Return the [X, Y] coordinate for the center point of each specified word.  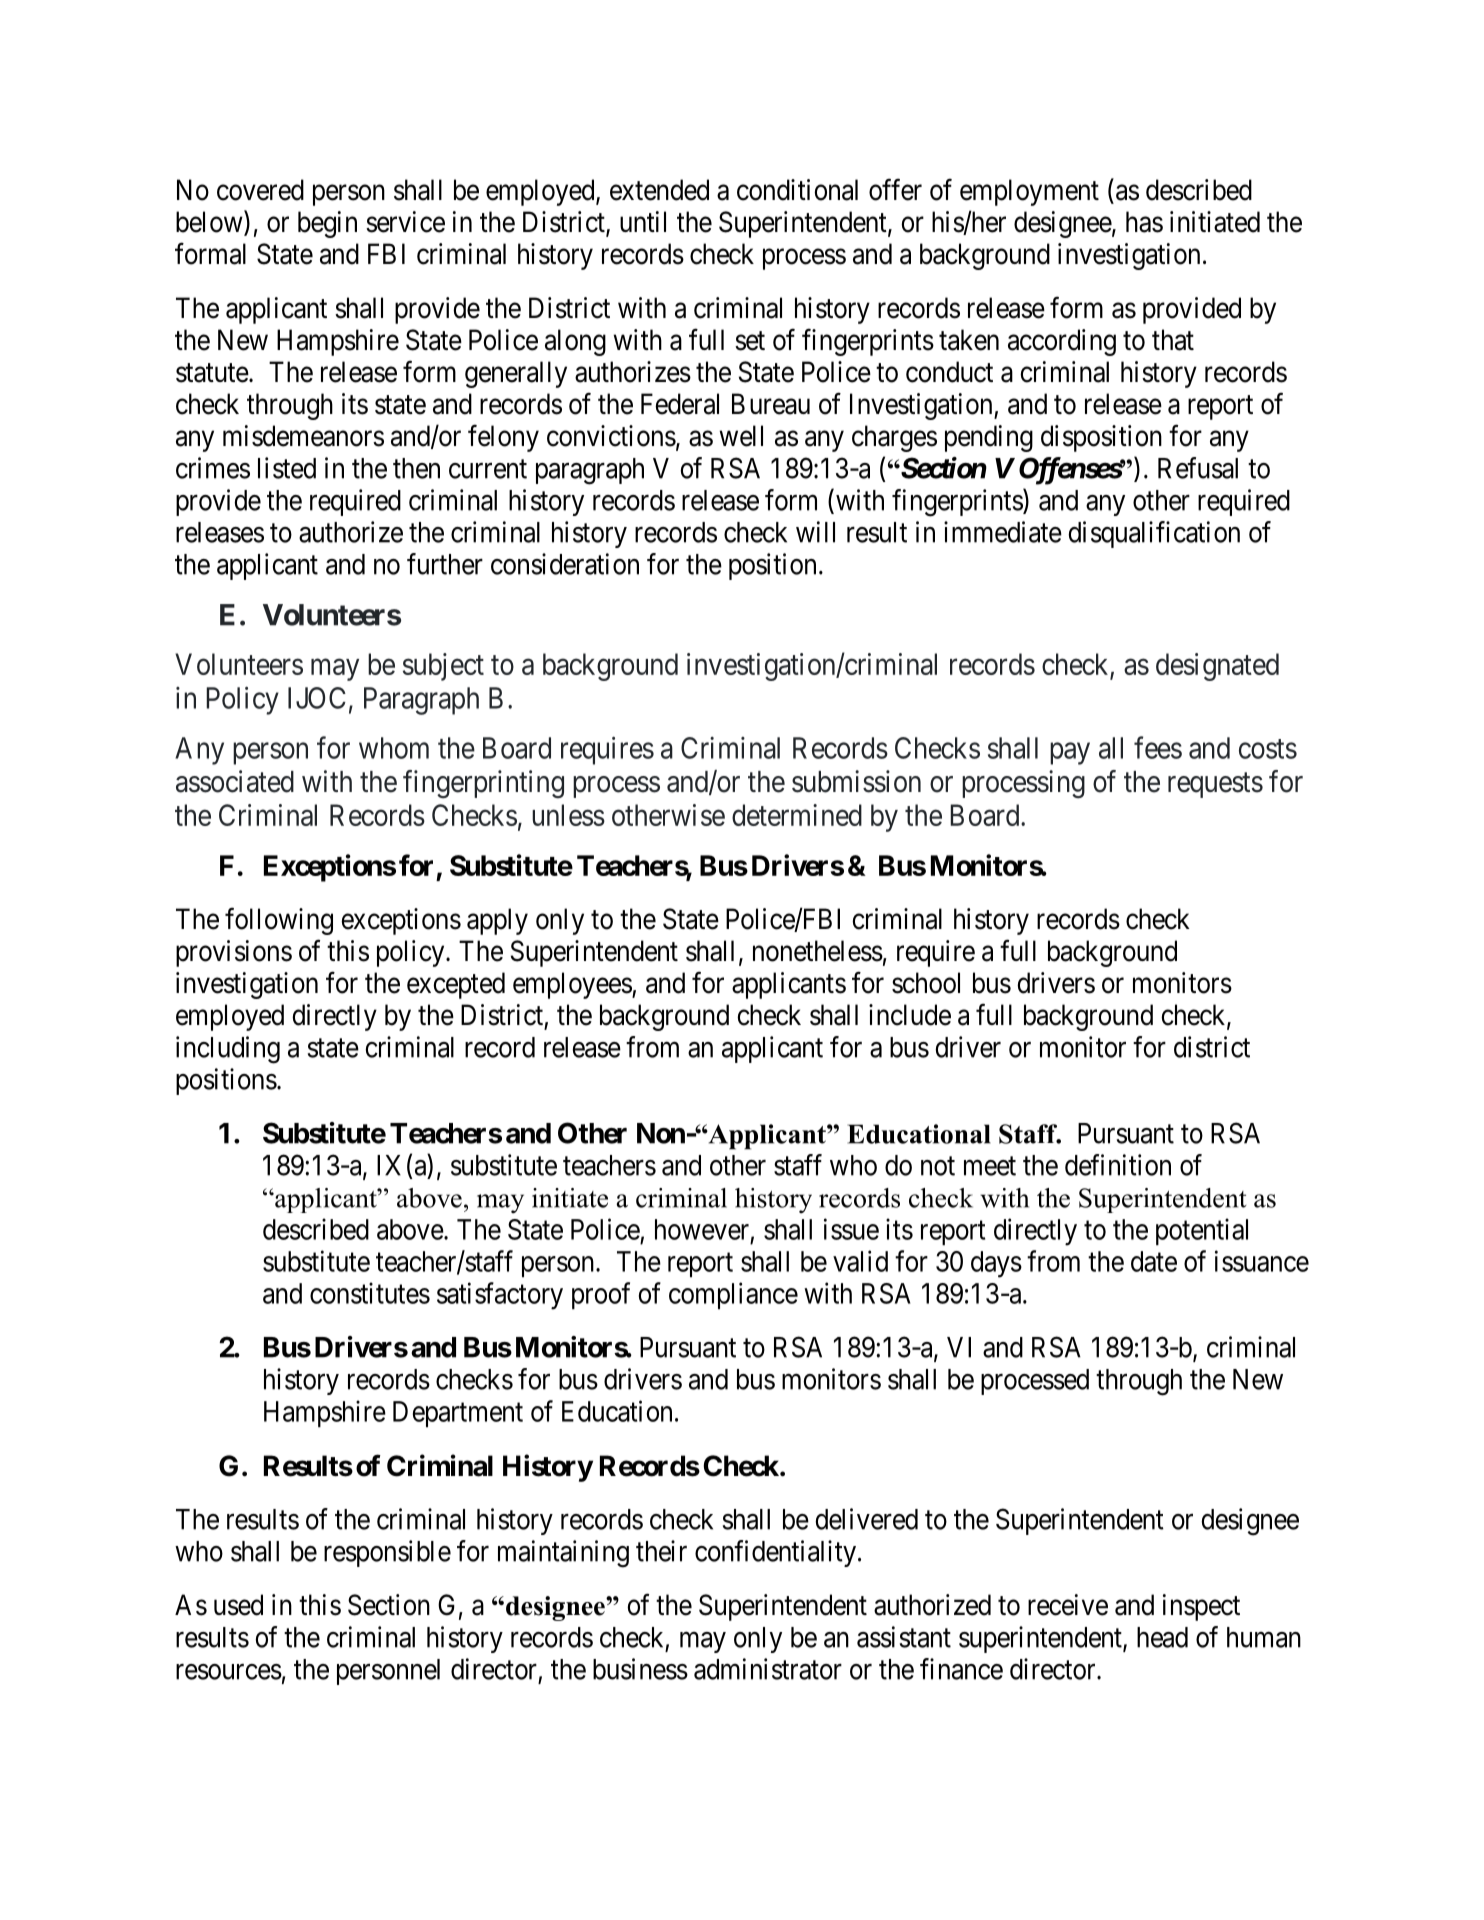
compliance [733, 1296]
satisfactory [500, 1296]
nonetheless [818, 951]
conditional [797, 190]
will [815, 532]
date [1154, 1261]
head [1162, 1637]
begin [327, 224]
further [445, 564]
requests [1215, 785]
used [238, 1605]
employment [1029, 192]
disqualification [1154, 534]
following [279, 921]
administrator [768, 1669]
